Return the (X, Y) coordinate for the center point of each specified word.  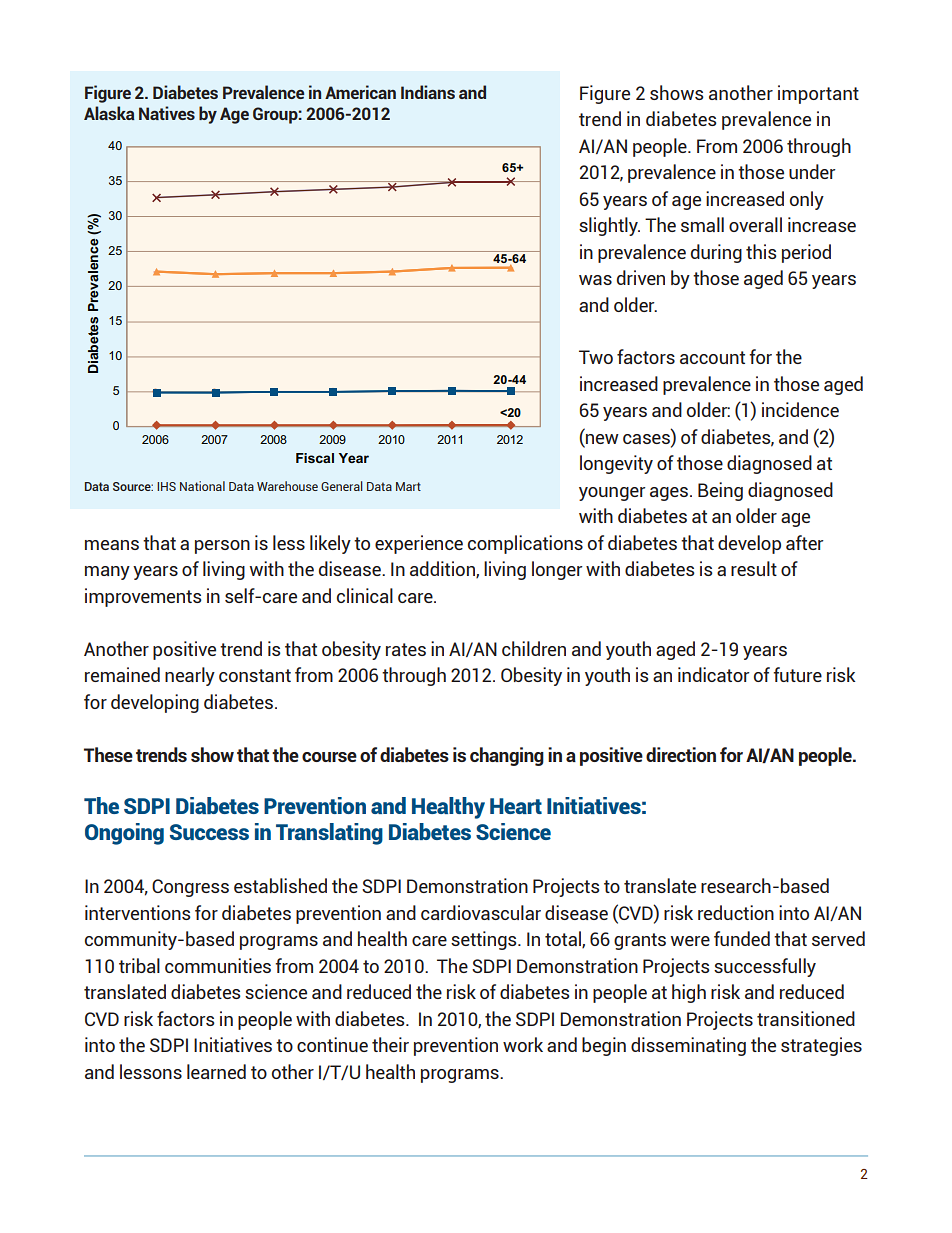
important (818, 94)
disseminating (688, 1046)
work (523, 1044)
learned (216, 1071)
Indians (428, 92)
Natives (167, 113)
